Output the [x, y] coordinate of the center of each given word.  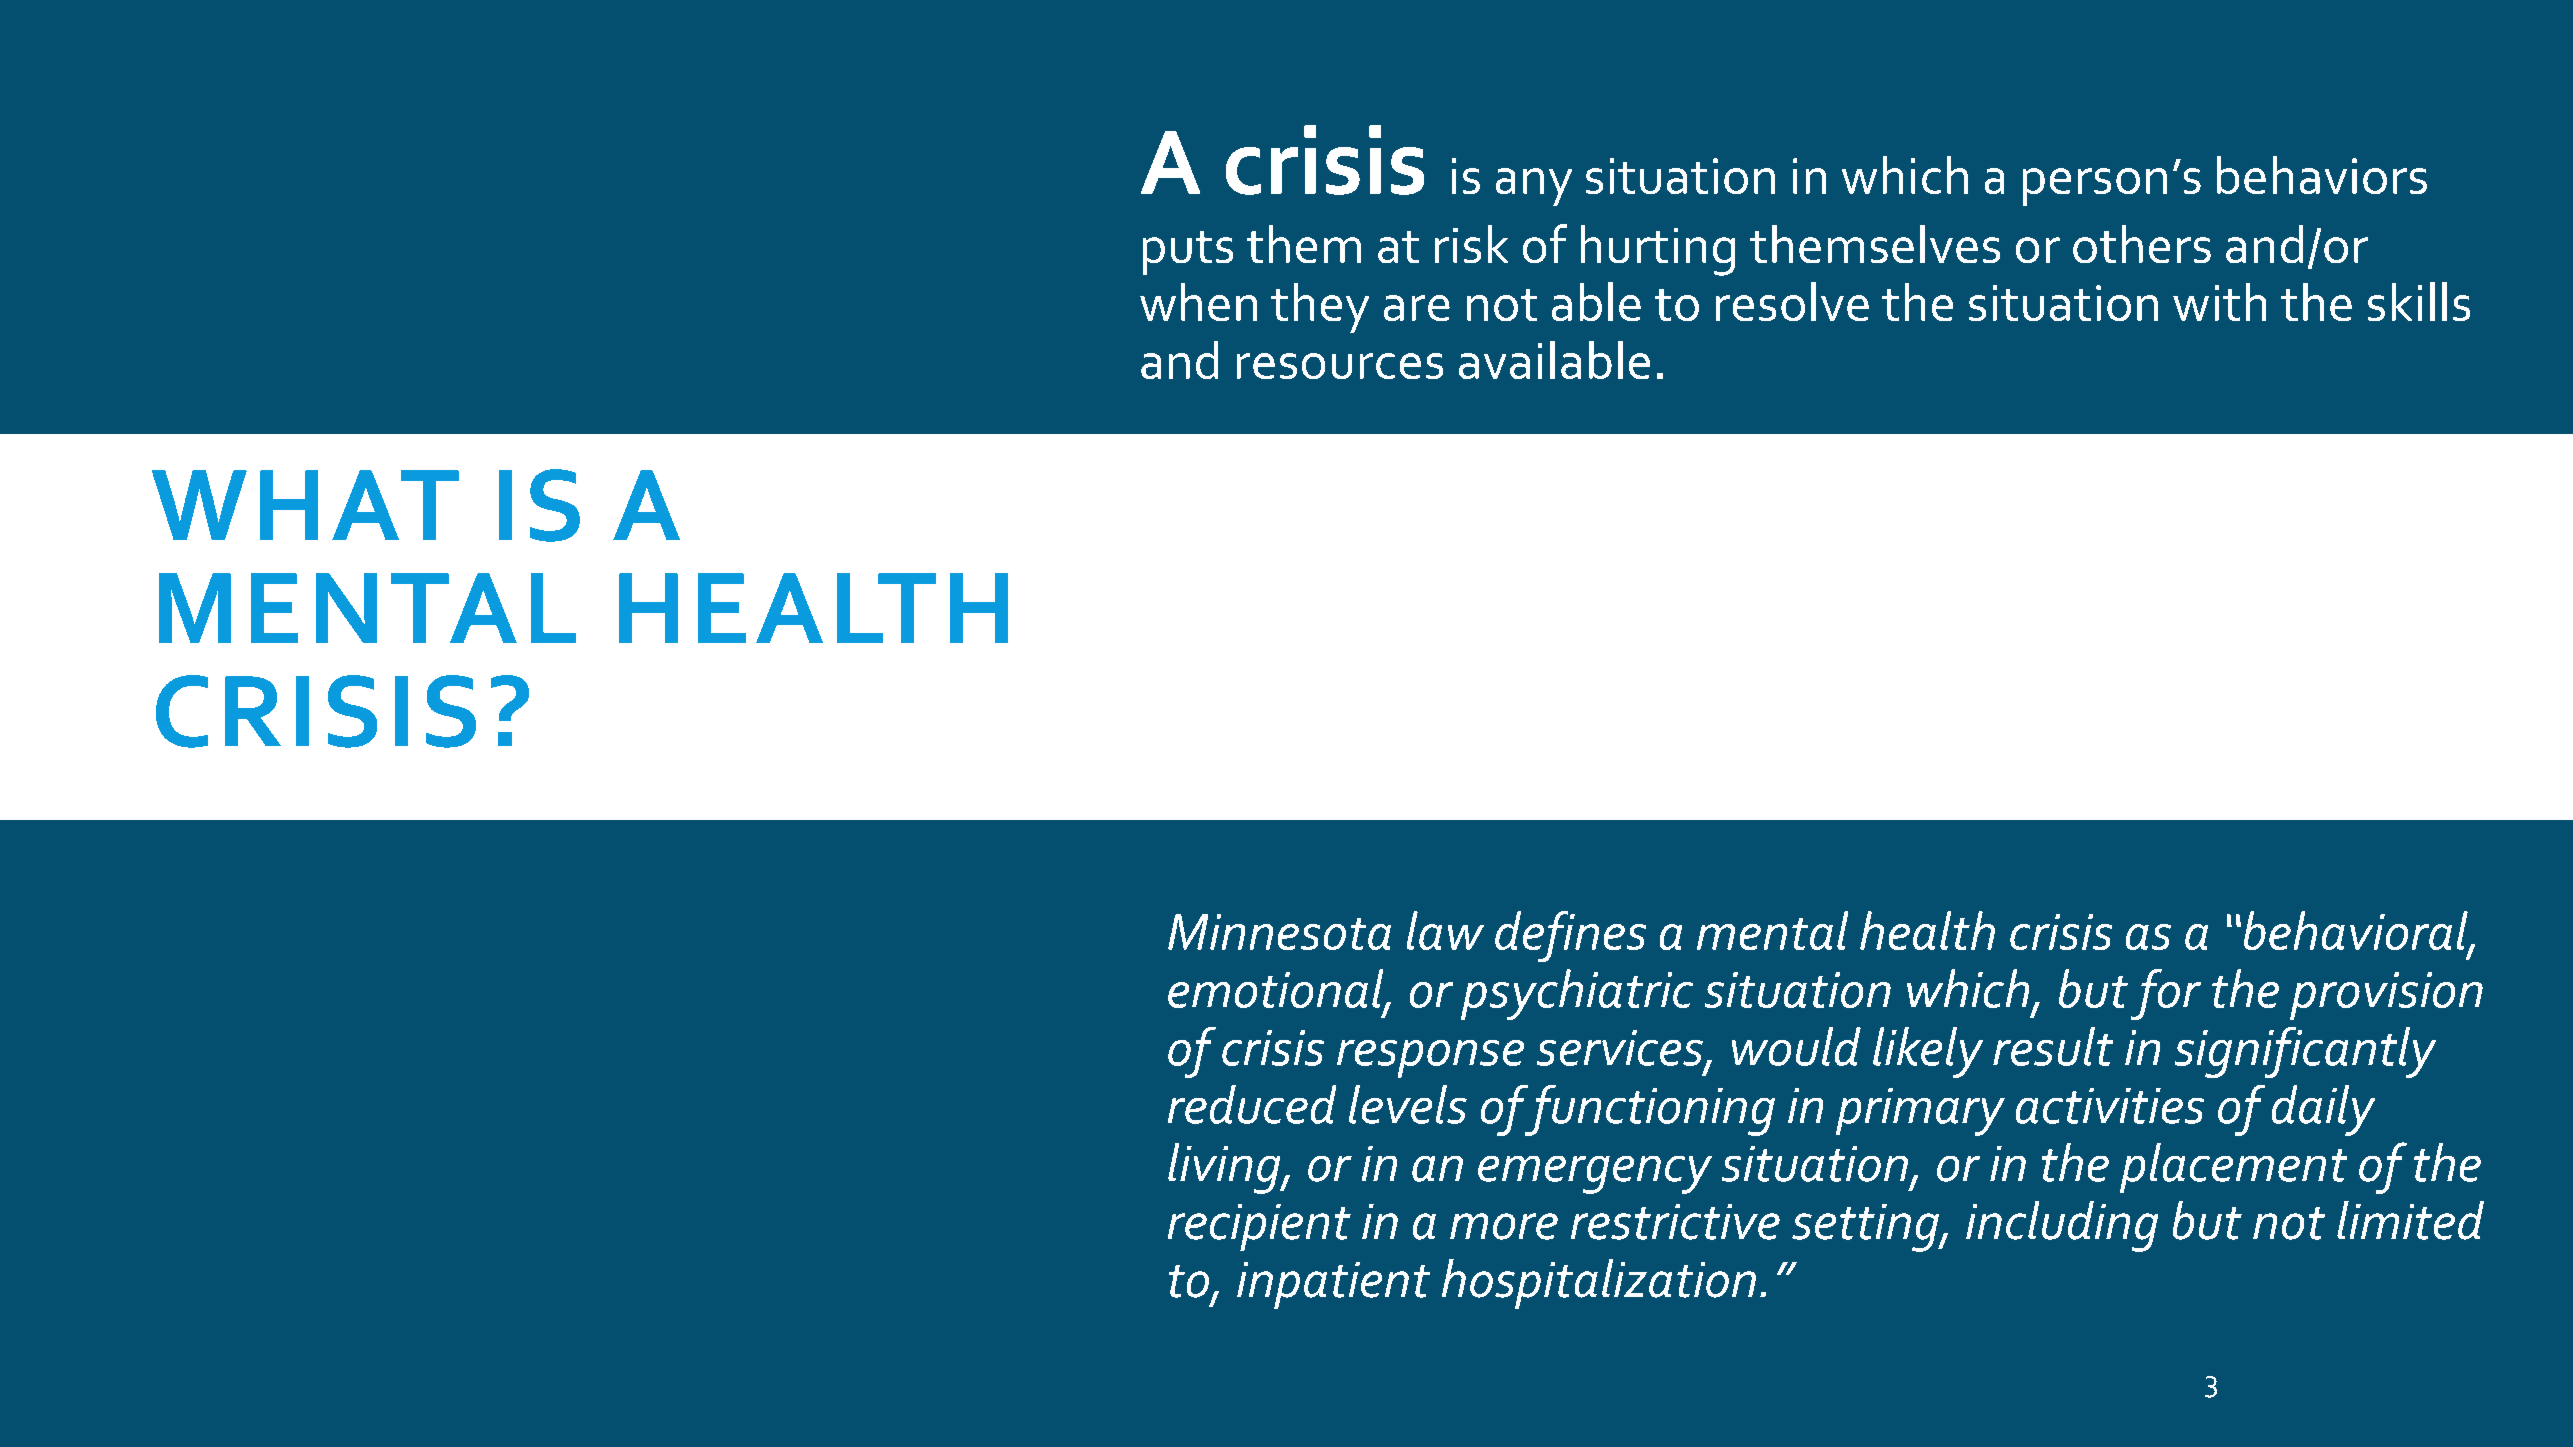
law [1445, 930]
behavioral [2357, 932]
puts [1188, 253]
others [2142, 244]
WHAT [305, 505]
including [2062, 1226]
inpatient [1333, 1285]
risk [1471, 244]
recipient [1259, 1227]
